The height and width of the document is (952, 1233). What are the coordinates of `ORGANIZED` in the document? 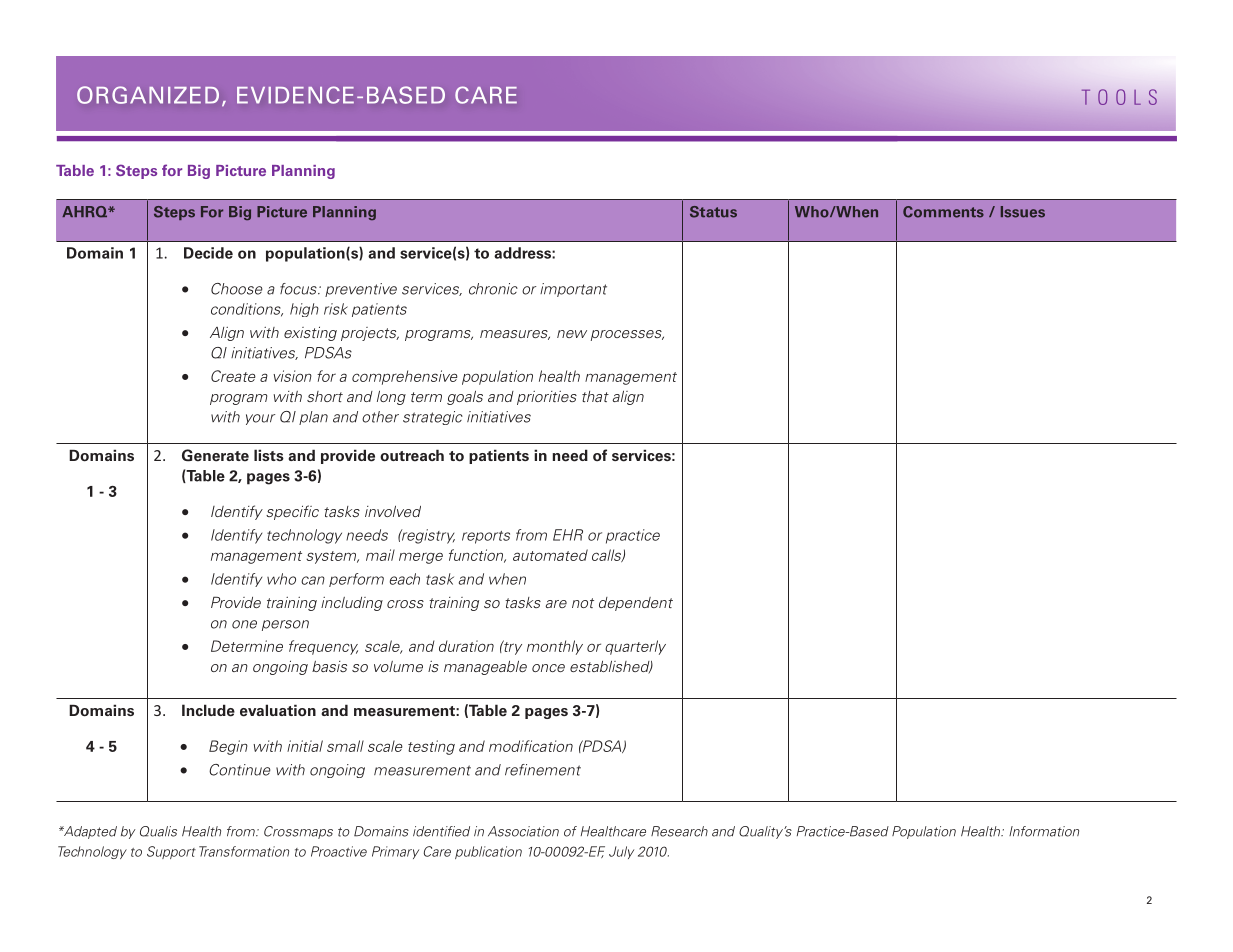 It's located at (148, 95).
